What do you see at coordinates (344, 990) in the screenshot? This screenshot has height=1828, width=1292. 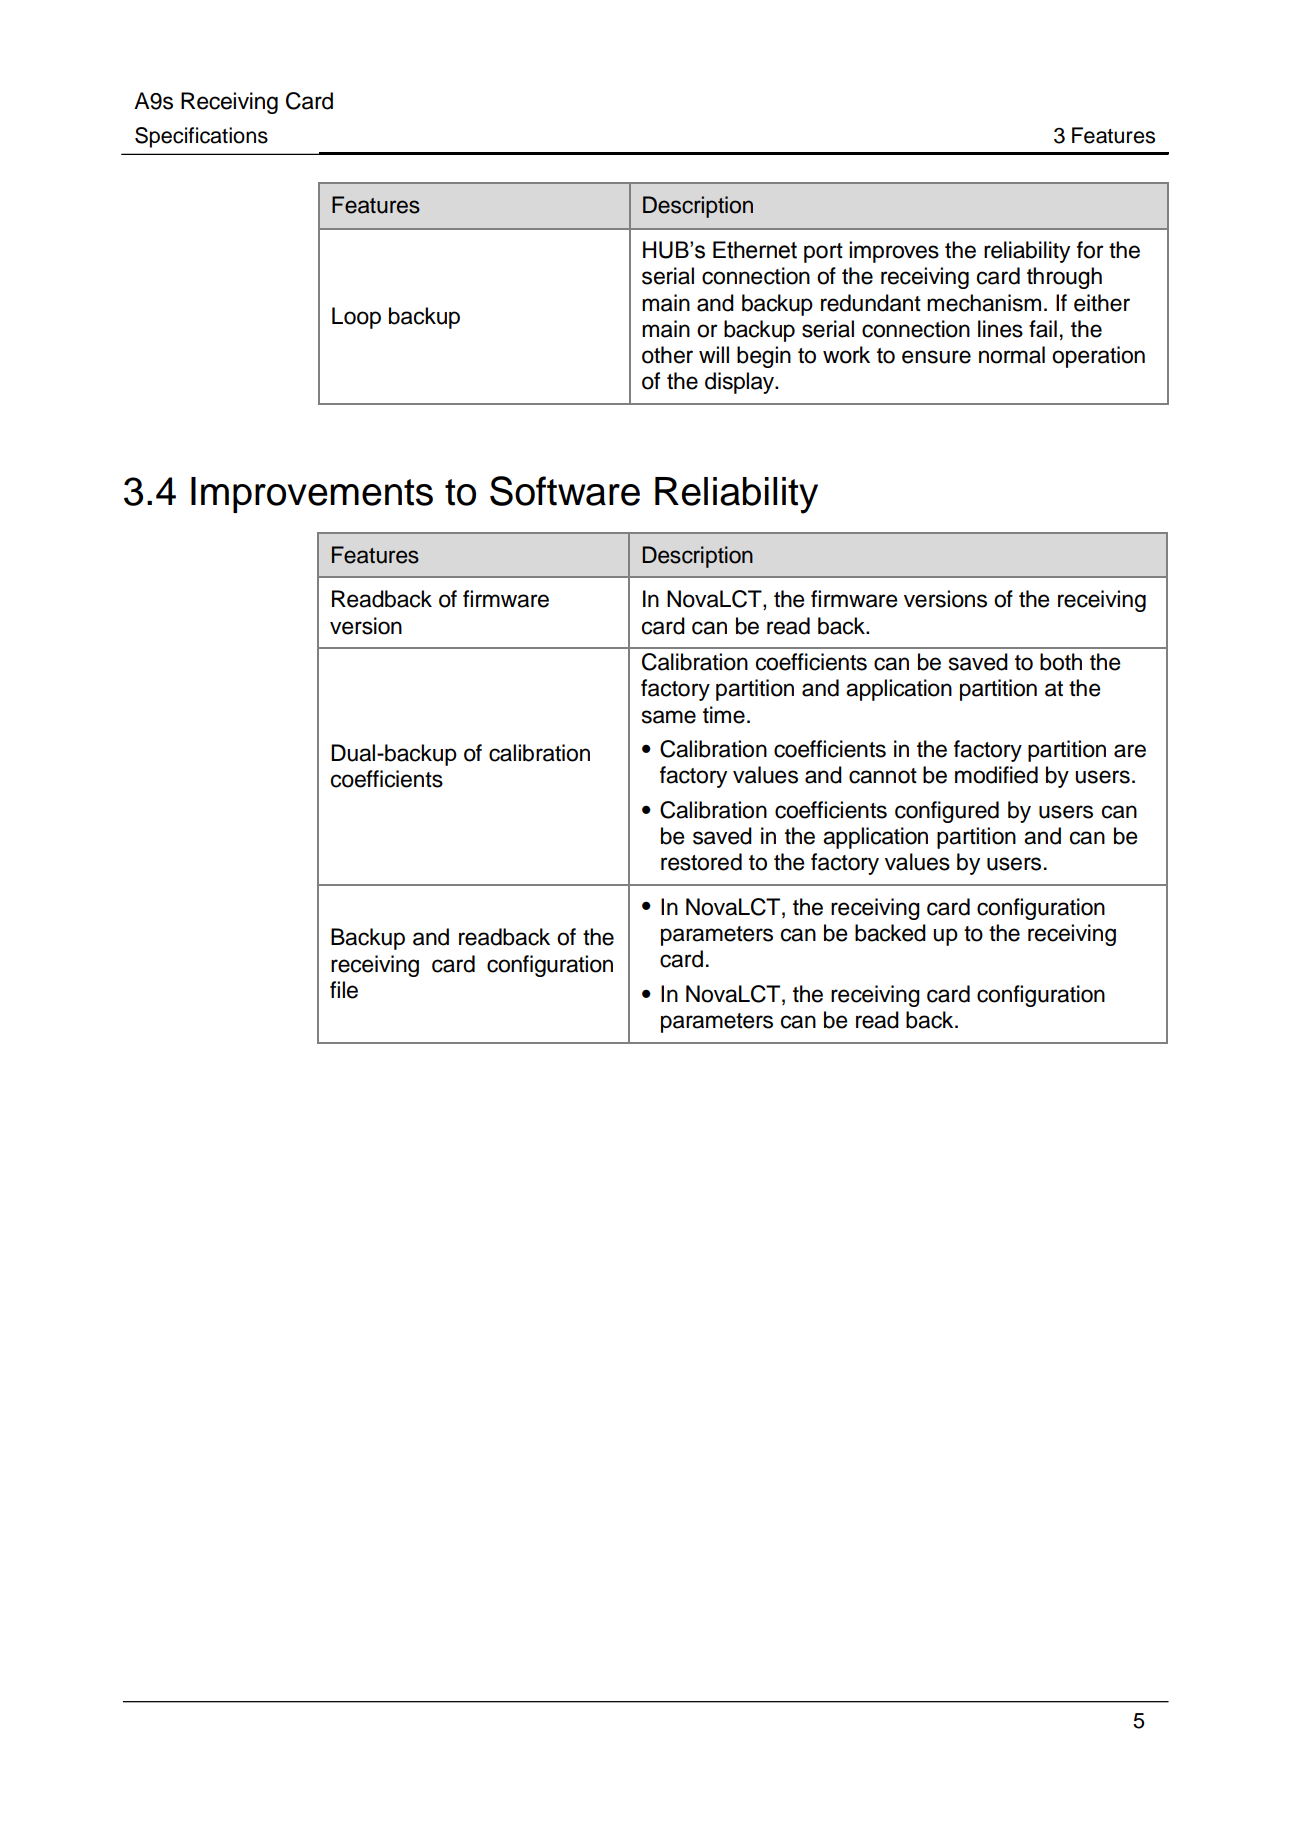 I see `file` at bounding box center [344, 990].
